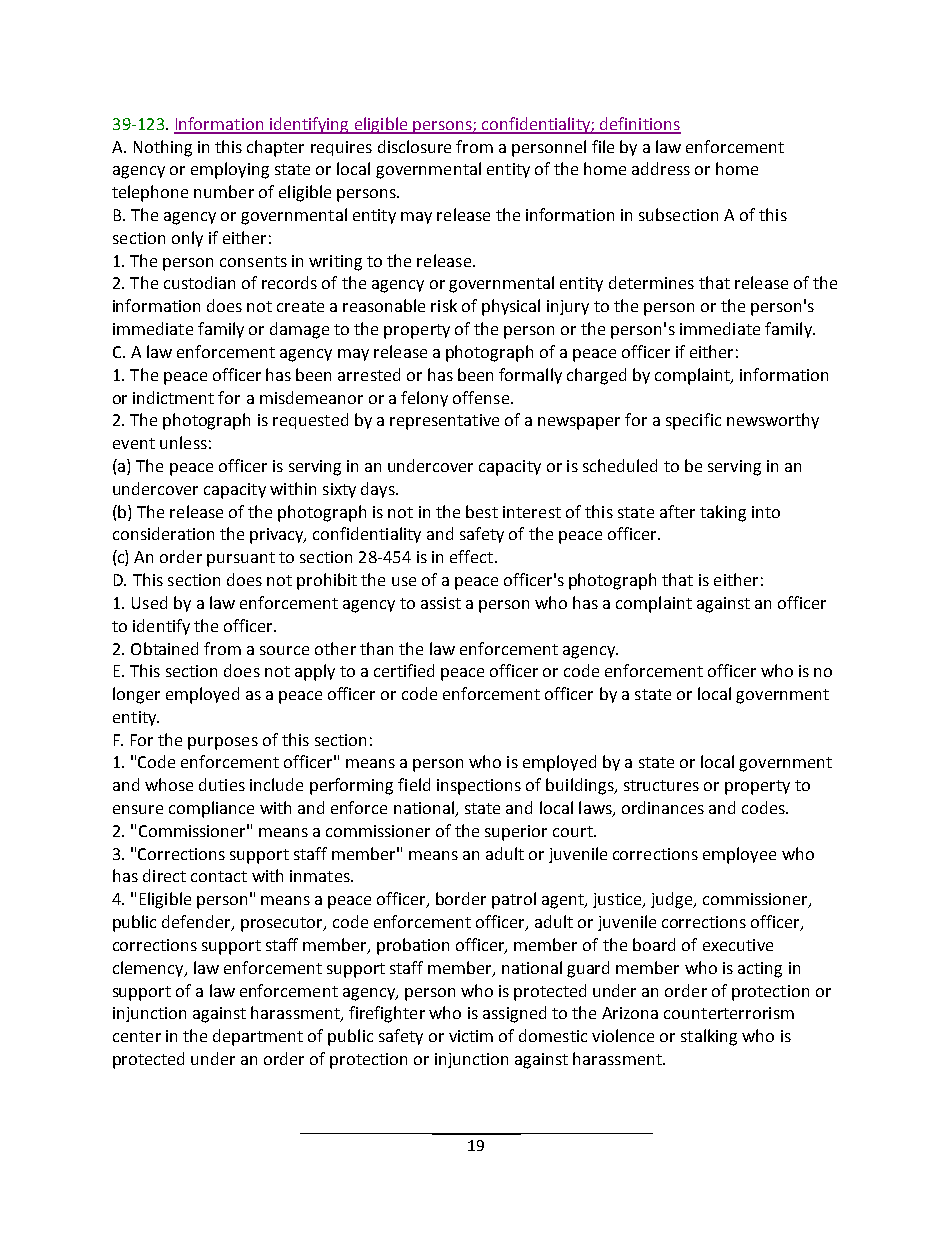  What do you see at coordinates (223, 743) in the screenshot?
I see `purposes` at bounding box center [223, 743].
